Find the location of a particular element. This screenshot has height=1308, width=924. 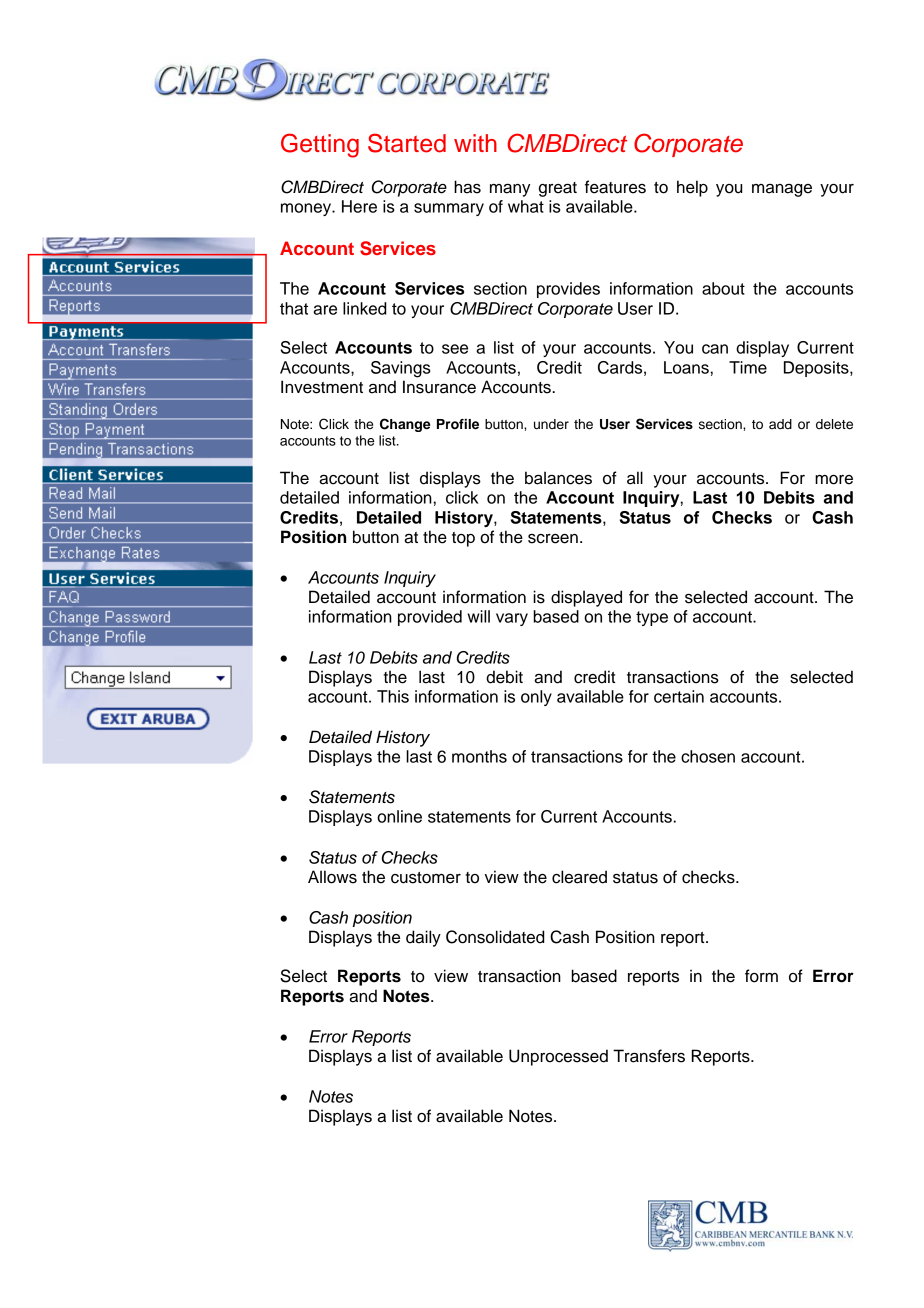

manage is located at coordinates (782, 190).
